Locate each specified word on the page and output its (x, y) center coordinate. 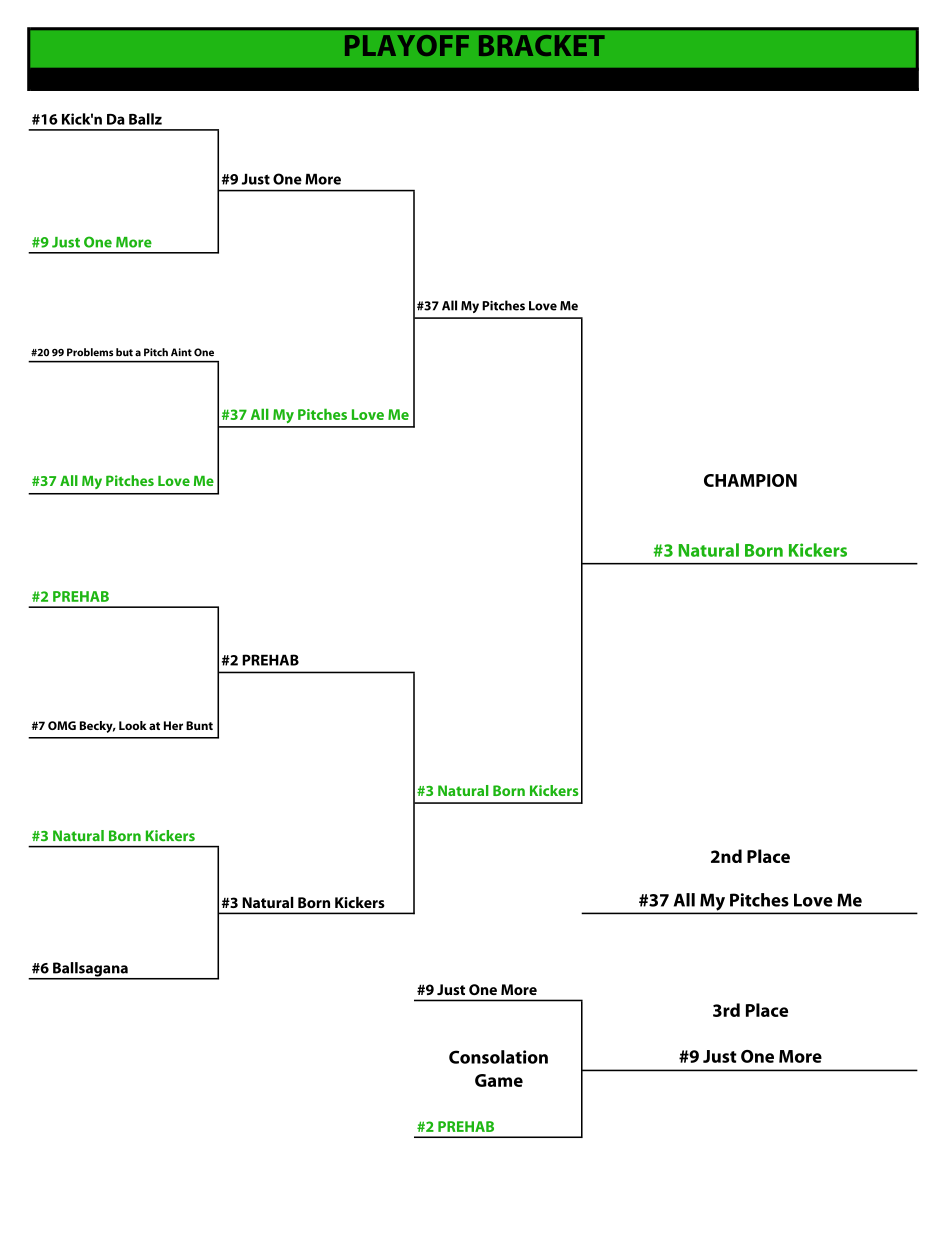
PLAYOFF (407, 45)
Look (133, 725)
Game (499, 1080)
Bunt (199, 725)
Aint (181, 352)
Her (173, 725)
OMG (62, 725)
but (124, 352)
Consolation (498, 1057)
